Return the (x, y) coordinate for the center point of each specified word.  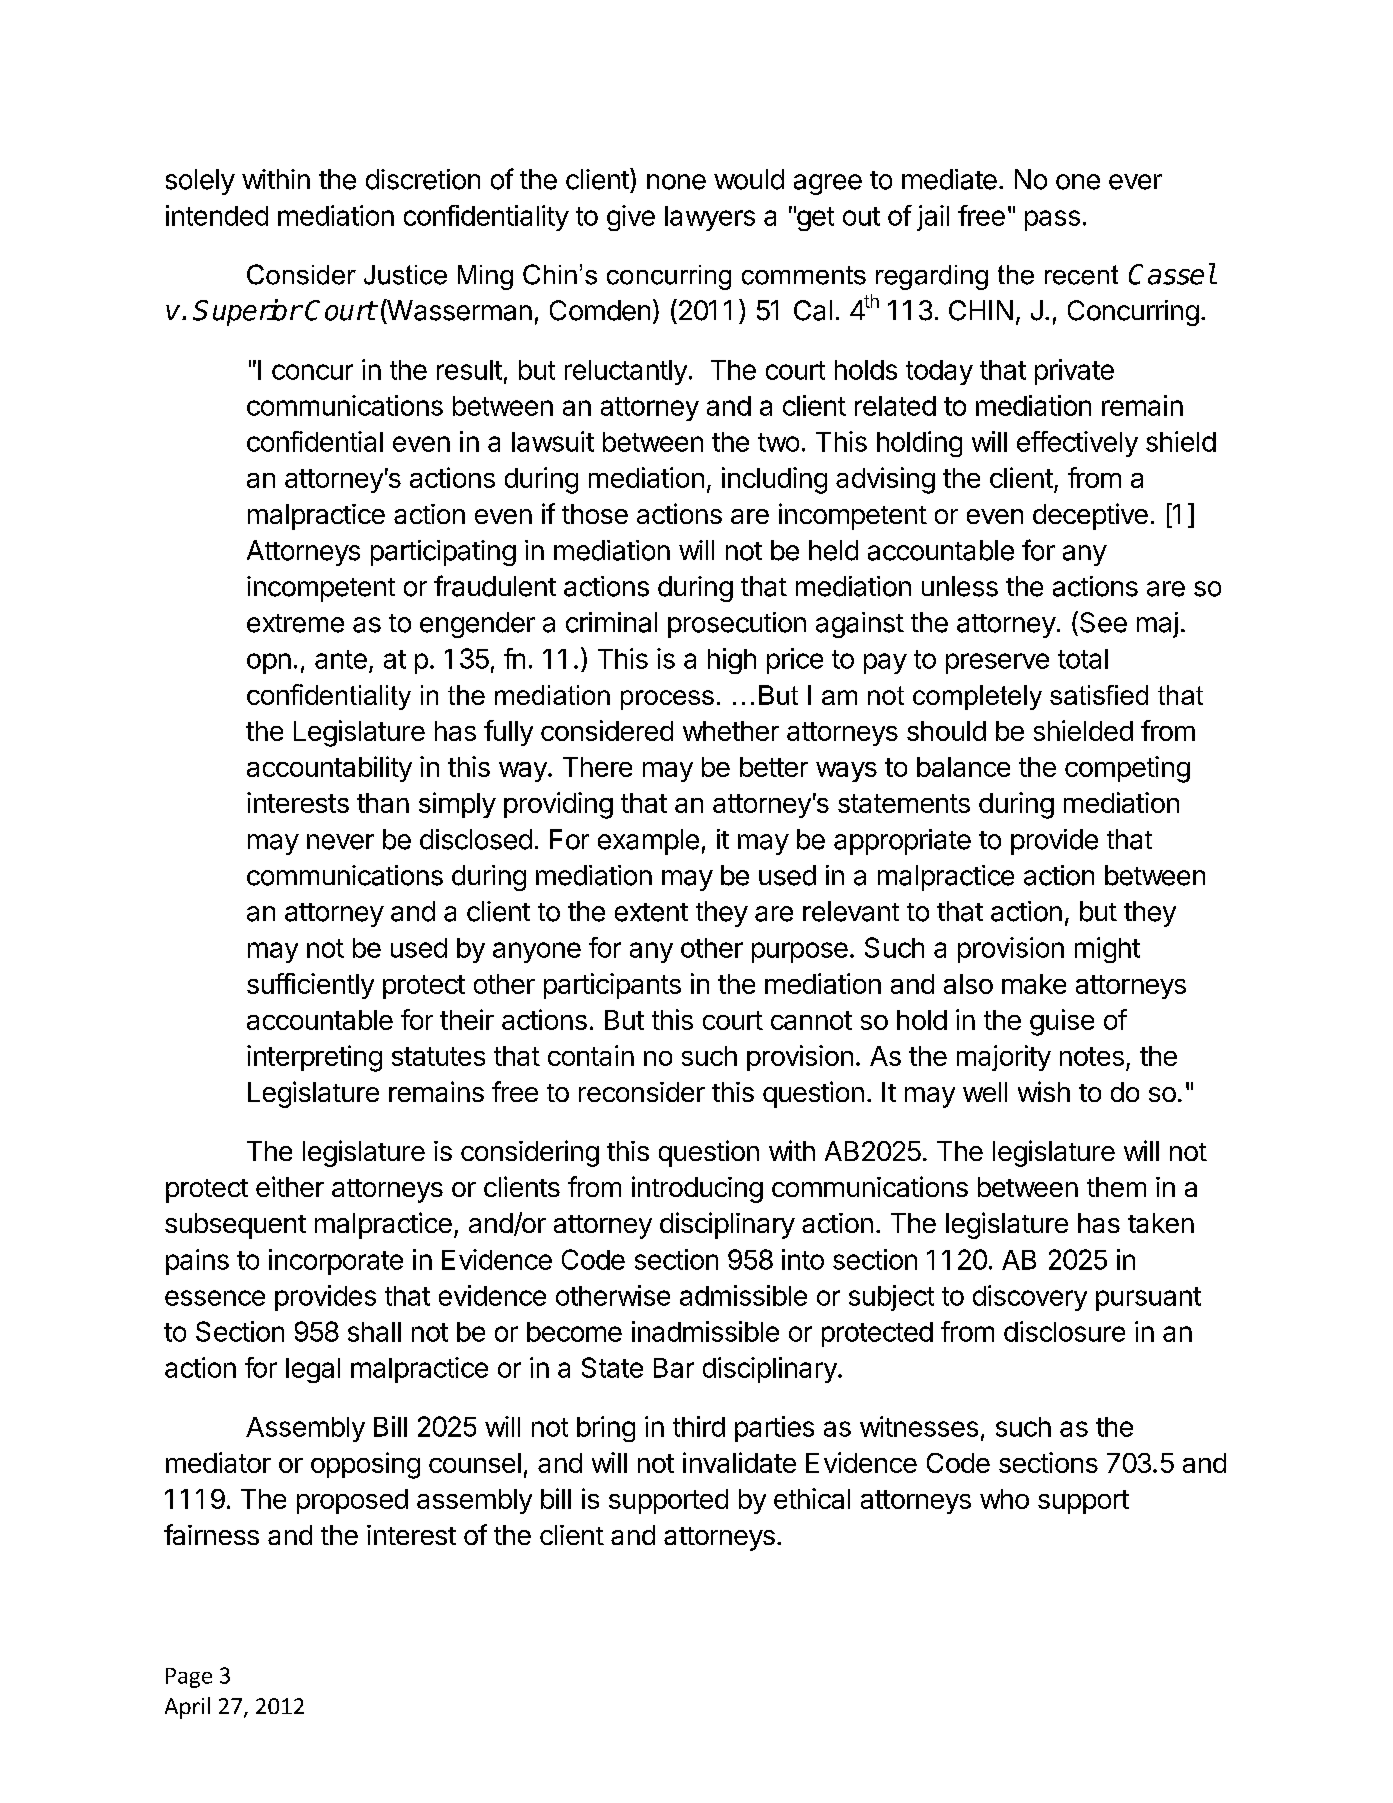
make (1034, 984)
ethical (812, 1498)
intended (217, 215)
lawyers (710, 218)
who (1004, 1499)
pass (1052, 220)
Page (189, 1678)
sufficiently (310, 986)
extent (651, 912)
